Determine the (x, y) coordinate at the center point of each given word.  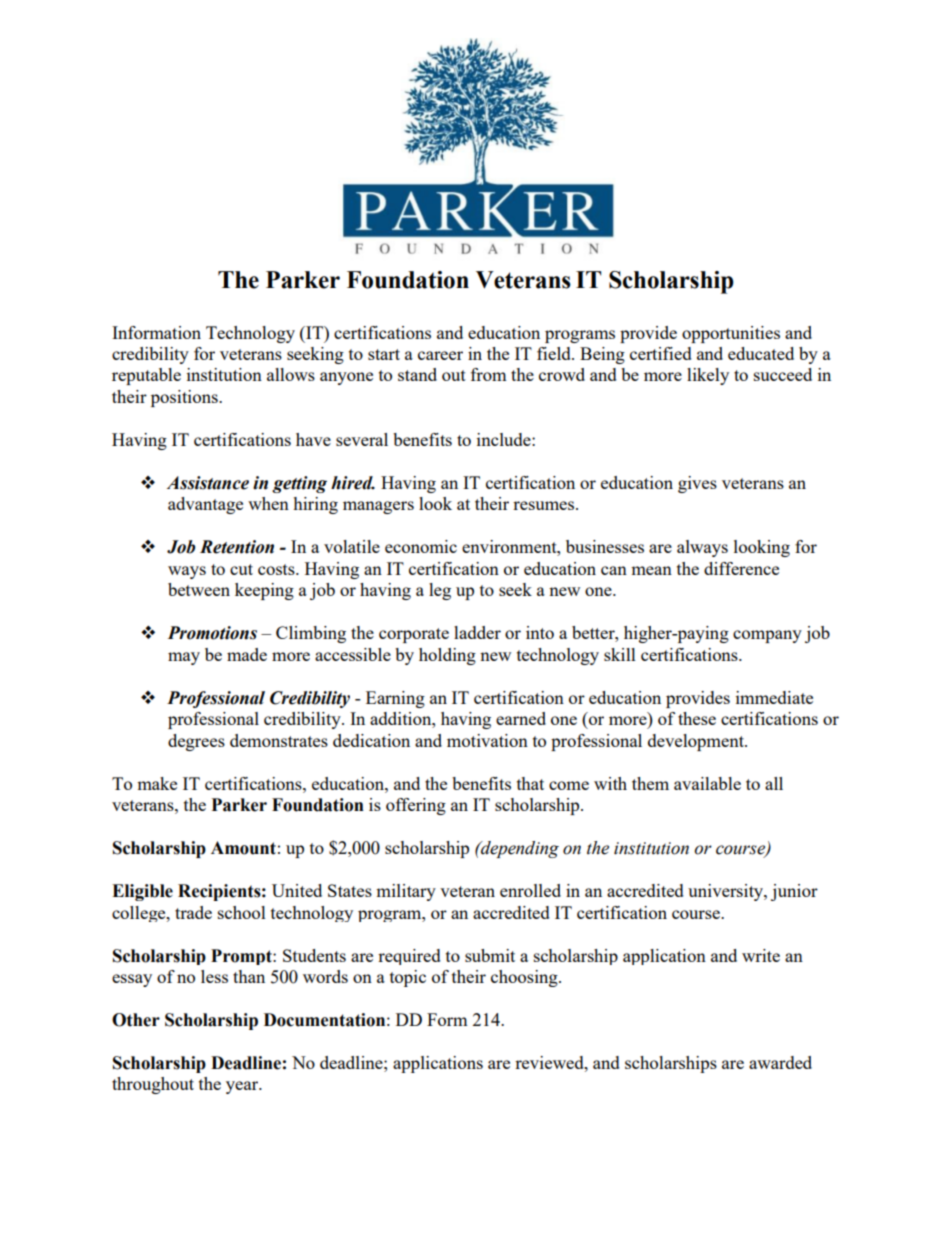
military (406, 892)
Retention (237, 547)
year (243, 1087)
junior (794, 892)
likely (708, 376)
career (440, 355)
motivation (487, 740)
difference (741, 568)
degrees (196, 742)
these (697, 718)
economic (421, 546)
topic (408, 978)
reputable (146, 376)
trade (193, 912)
